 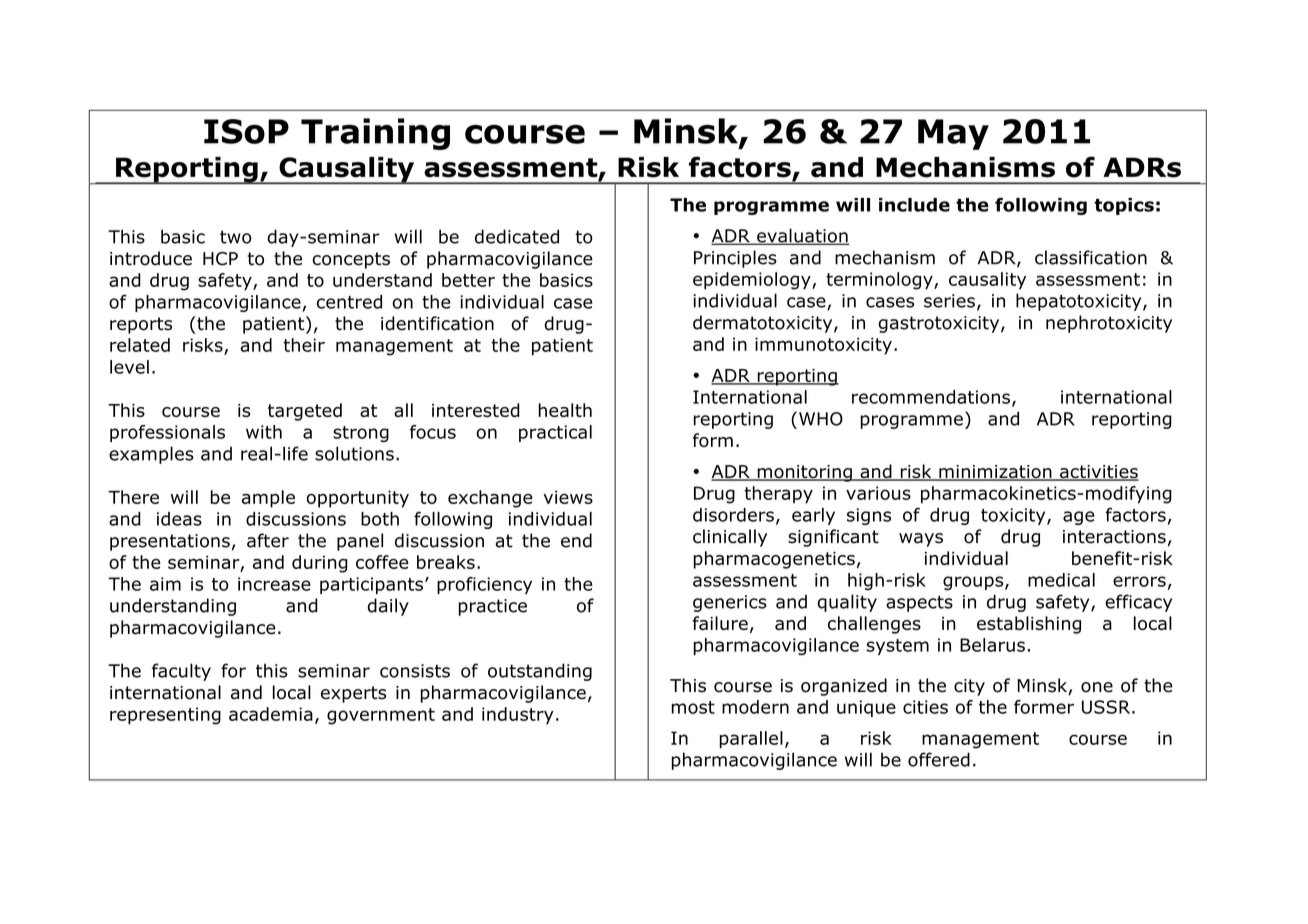 I want to click on ways, so click(x=921, y=540).
